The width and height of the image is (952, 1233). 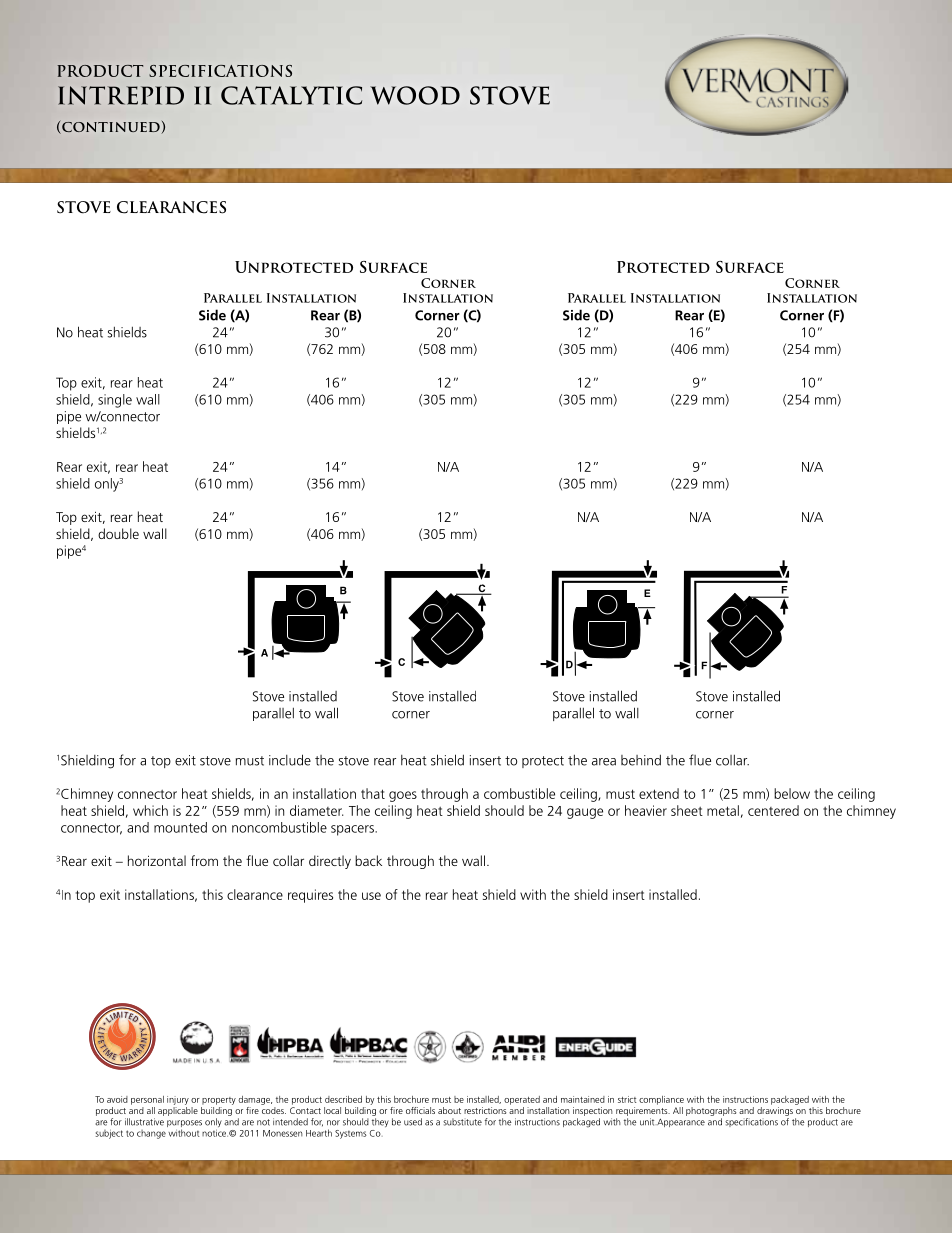 What do you see at coordinates (110, 127) in the image?
I see `continued` at bounding box center [110, 127].
